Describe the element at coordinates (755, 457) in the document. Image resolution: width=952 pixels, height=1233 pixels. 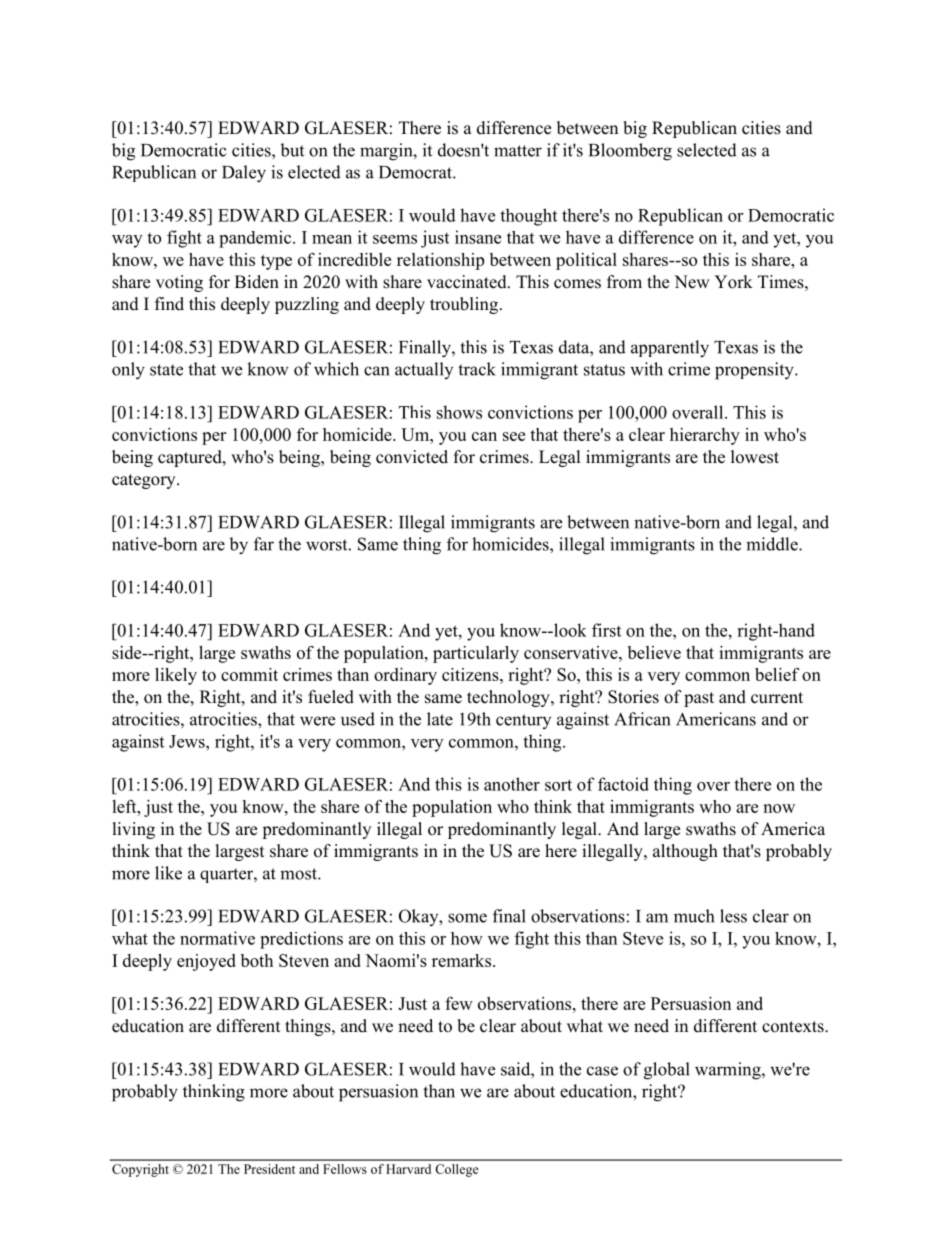
I see `lowest` at that location.
